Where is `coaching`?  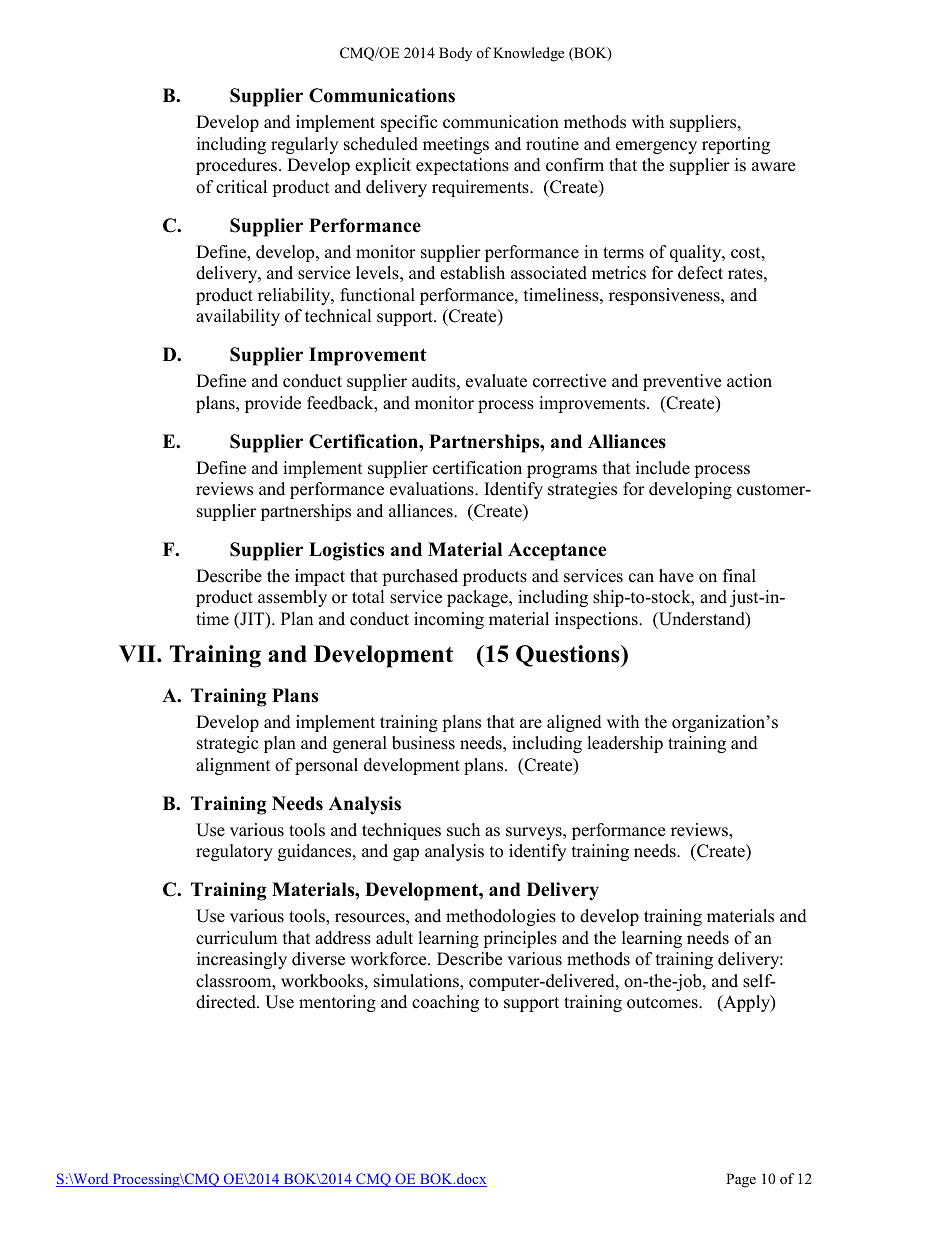 coaching is located at coordinates (445, 1003).
